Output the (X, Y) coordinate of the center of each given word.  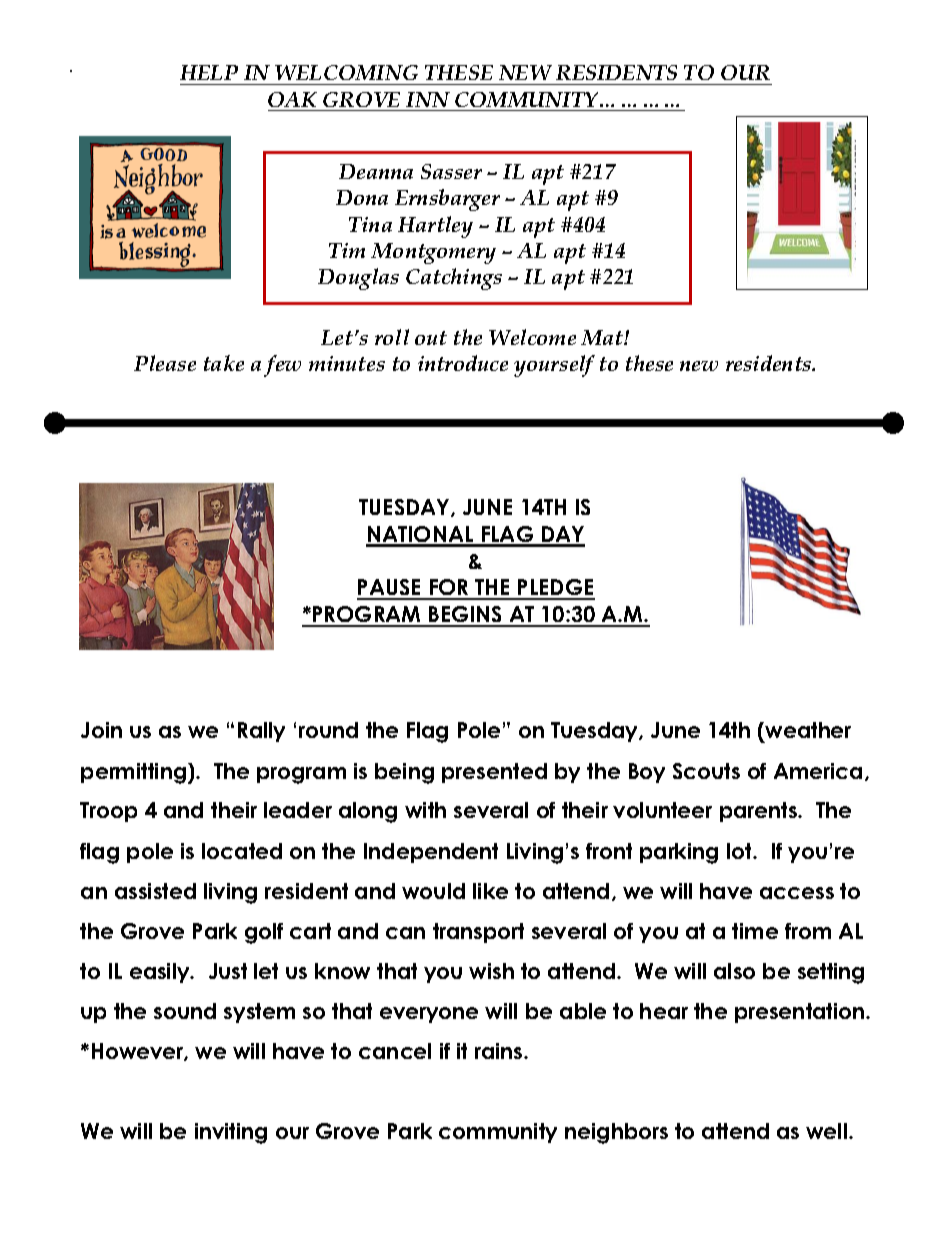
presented (494, 773)
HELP (209, 72)
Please (165, 363)
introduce (463, 363)
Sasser (451, 171)
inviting (231, 1133)
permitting (133, 773)
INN (428, 99)
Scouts (706, 771)
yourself (554, 366)
